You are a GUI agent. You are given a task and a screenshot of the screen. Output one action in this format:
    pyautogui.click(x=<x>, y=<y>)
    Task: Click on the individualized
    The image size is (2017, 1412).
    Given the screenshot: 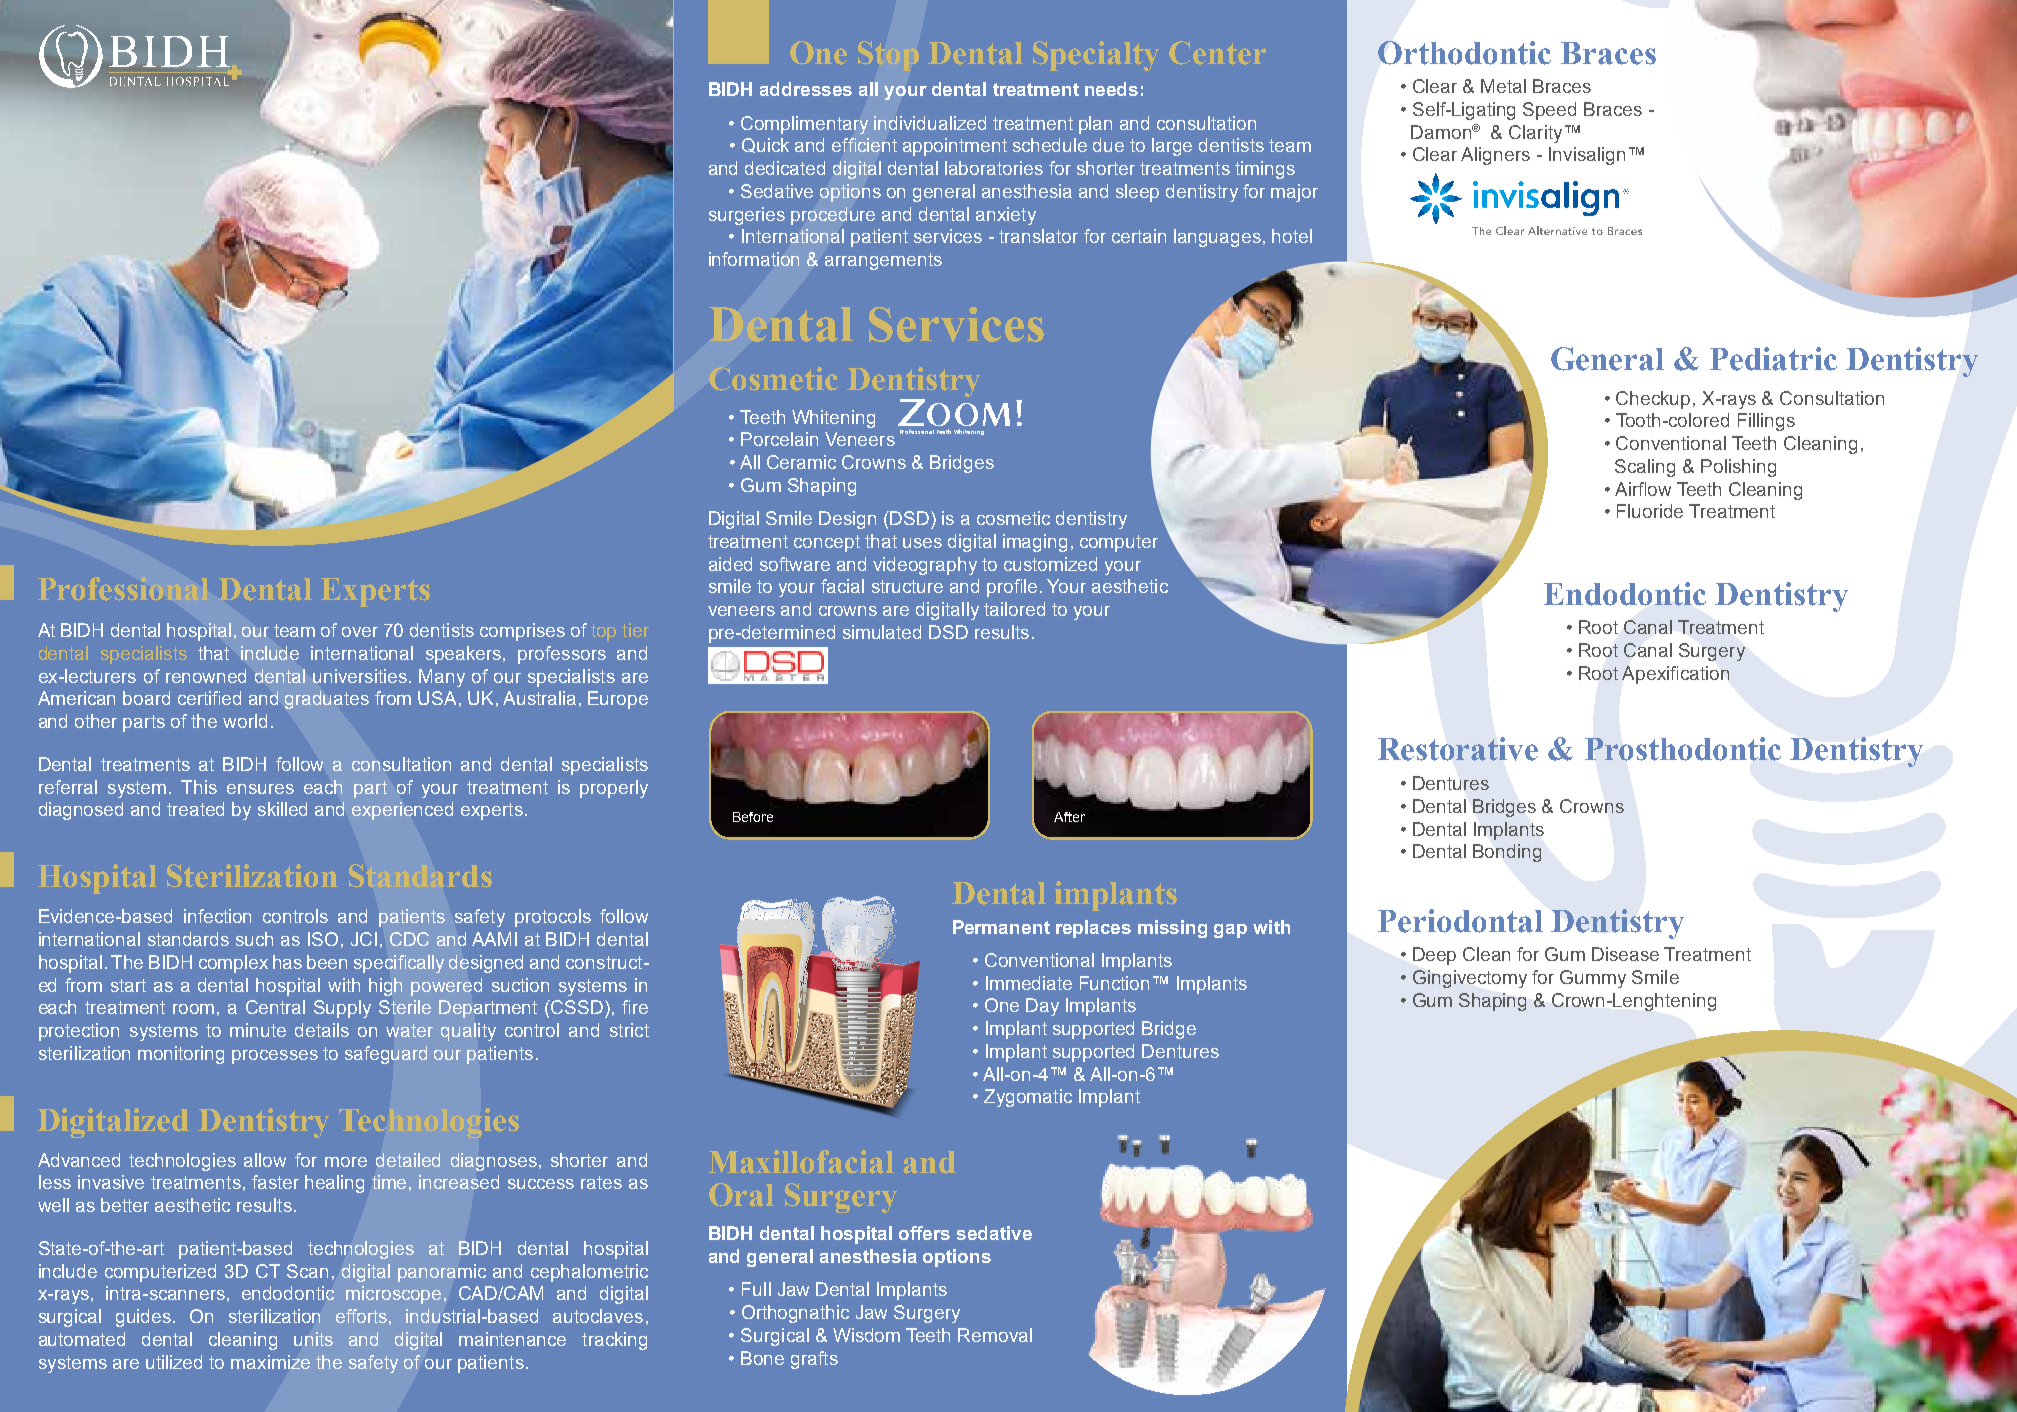 What is the action you would take?
    pyautogui.click(x=930, y=123)
